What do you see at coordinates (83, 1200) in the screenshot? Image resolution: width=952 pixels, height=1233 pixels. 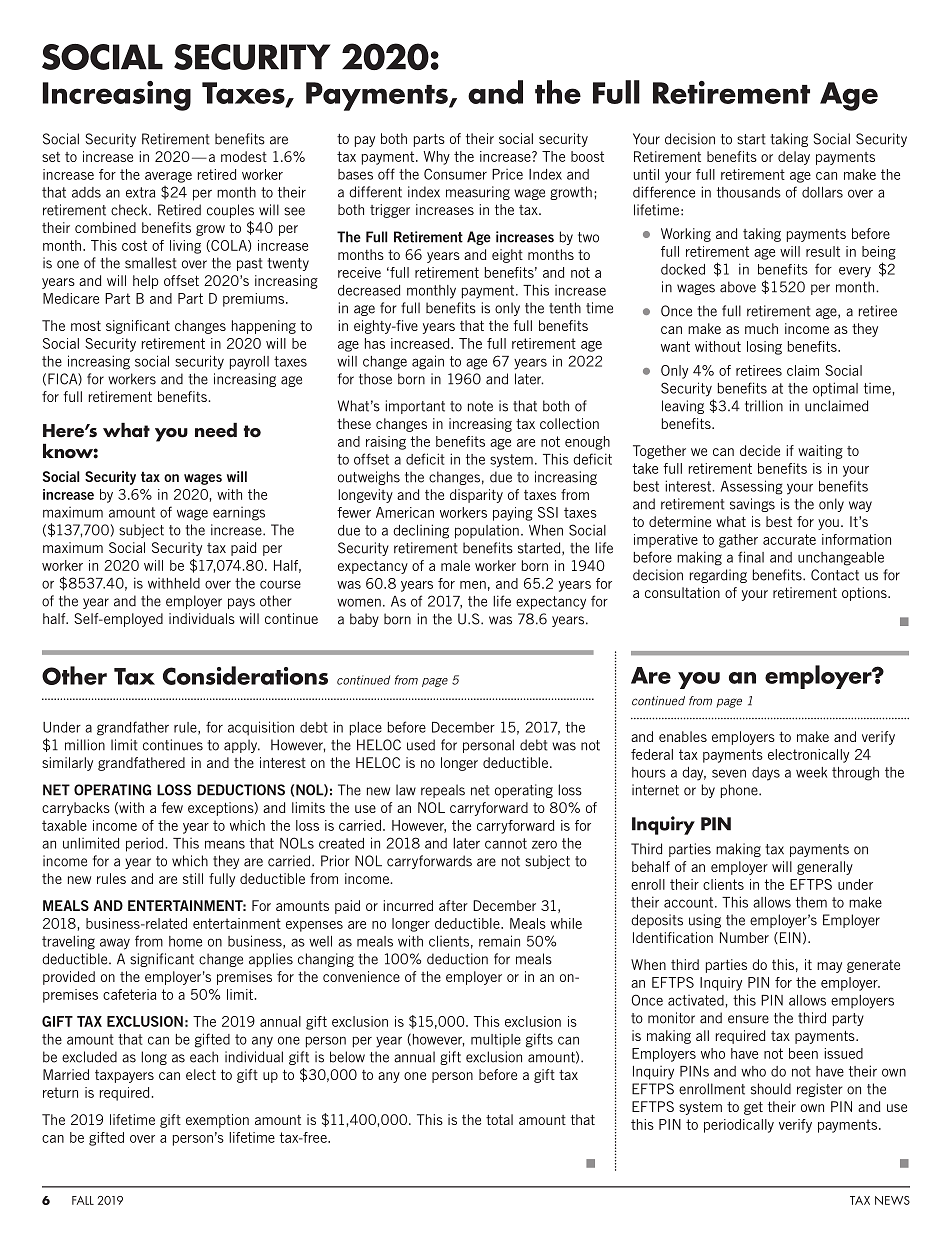 I see `FALL` at bounding box center [83, 1200].
